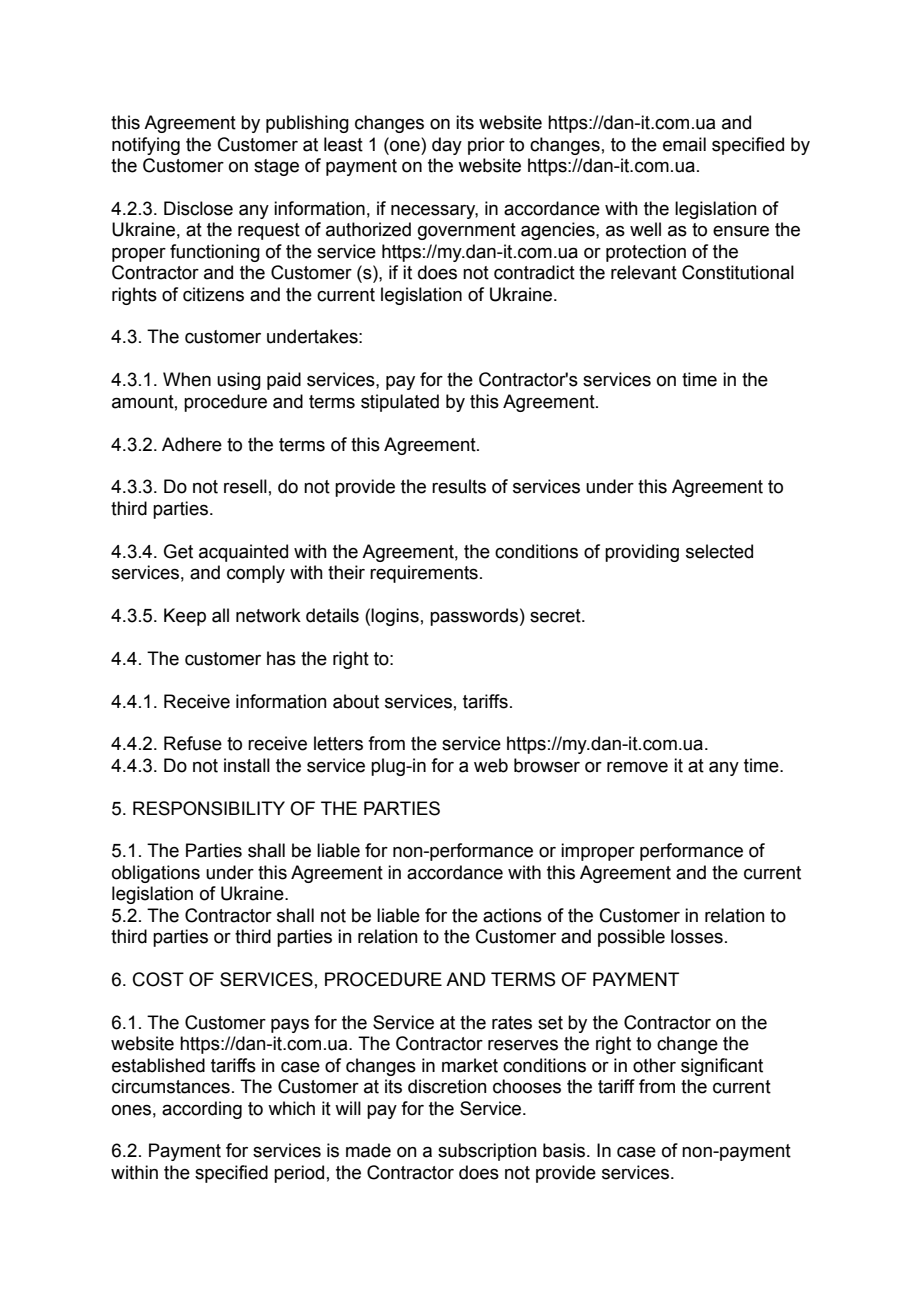  I want to click on stipulated, so click(400, 403).
